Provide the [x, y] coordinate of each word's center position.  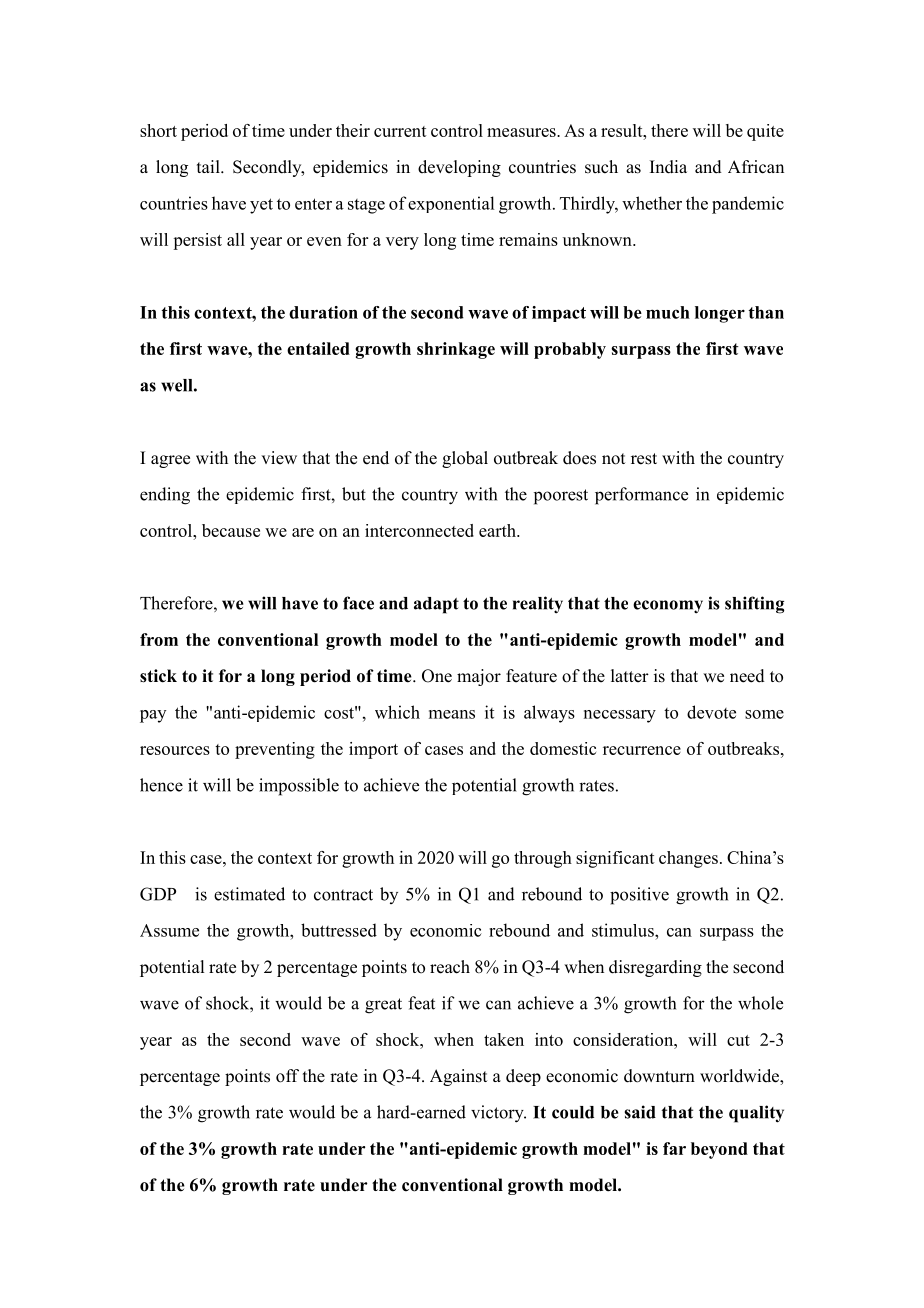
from [159, 639]
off [287, 1076]
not [613, 459]
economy [668, 607]
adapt [436, 605]
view [279, 458]
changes [688, 859]
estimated [249, 894]
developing [459, 168]
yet [261, 206]
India [668, 167]
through [543, 859]
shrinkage [456, 350]
